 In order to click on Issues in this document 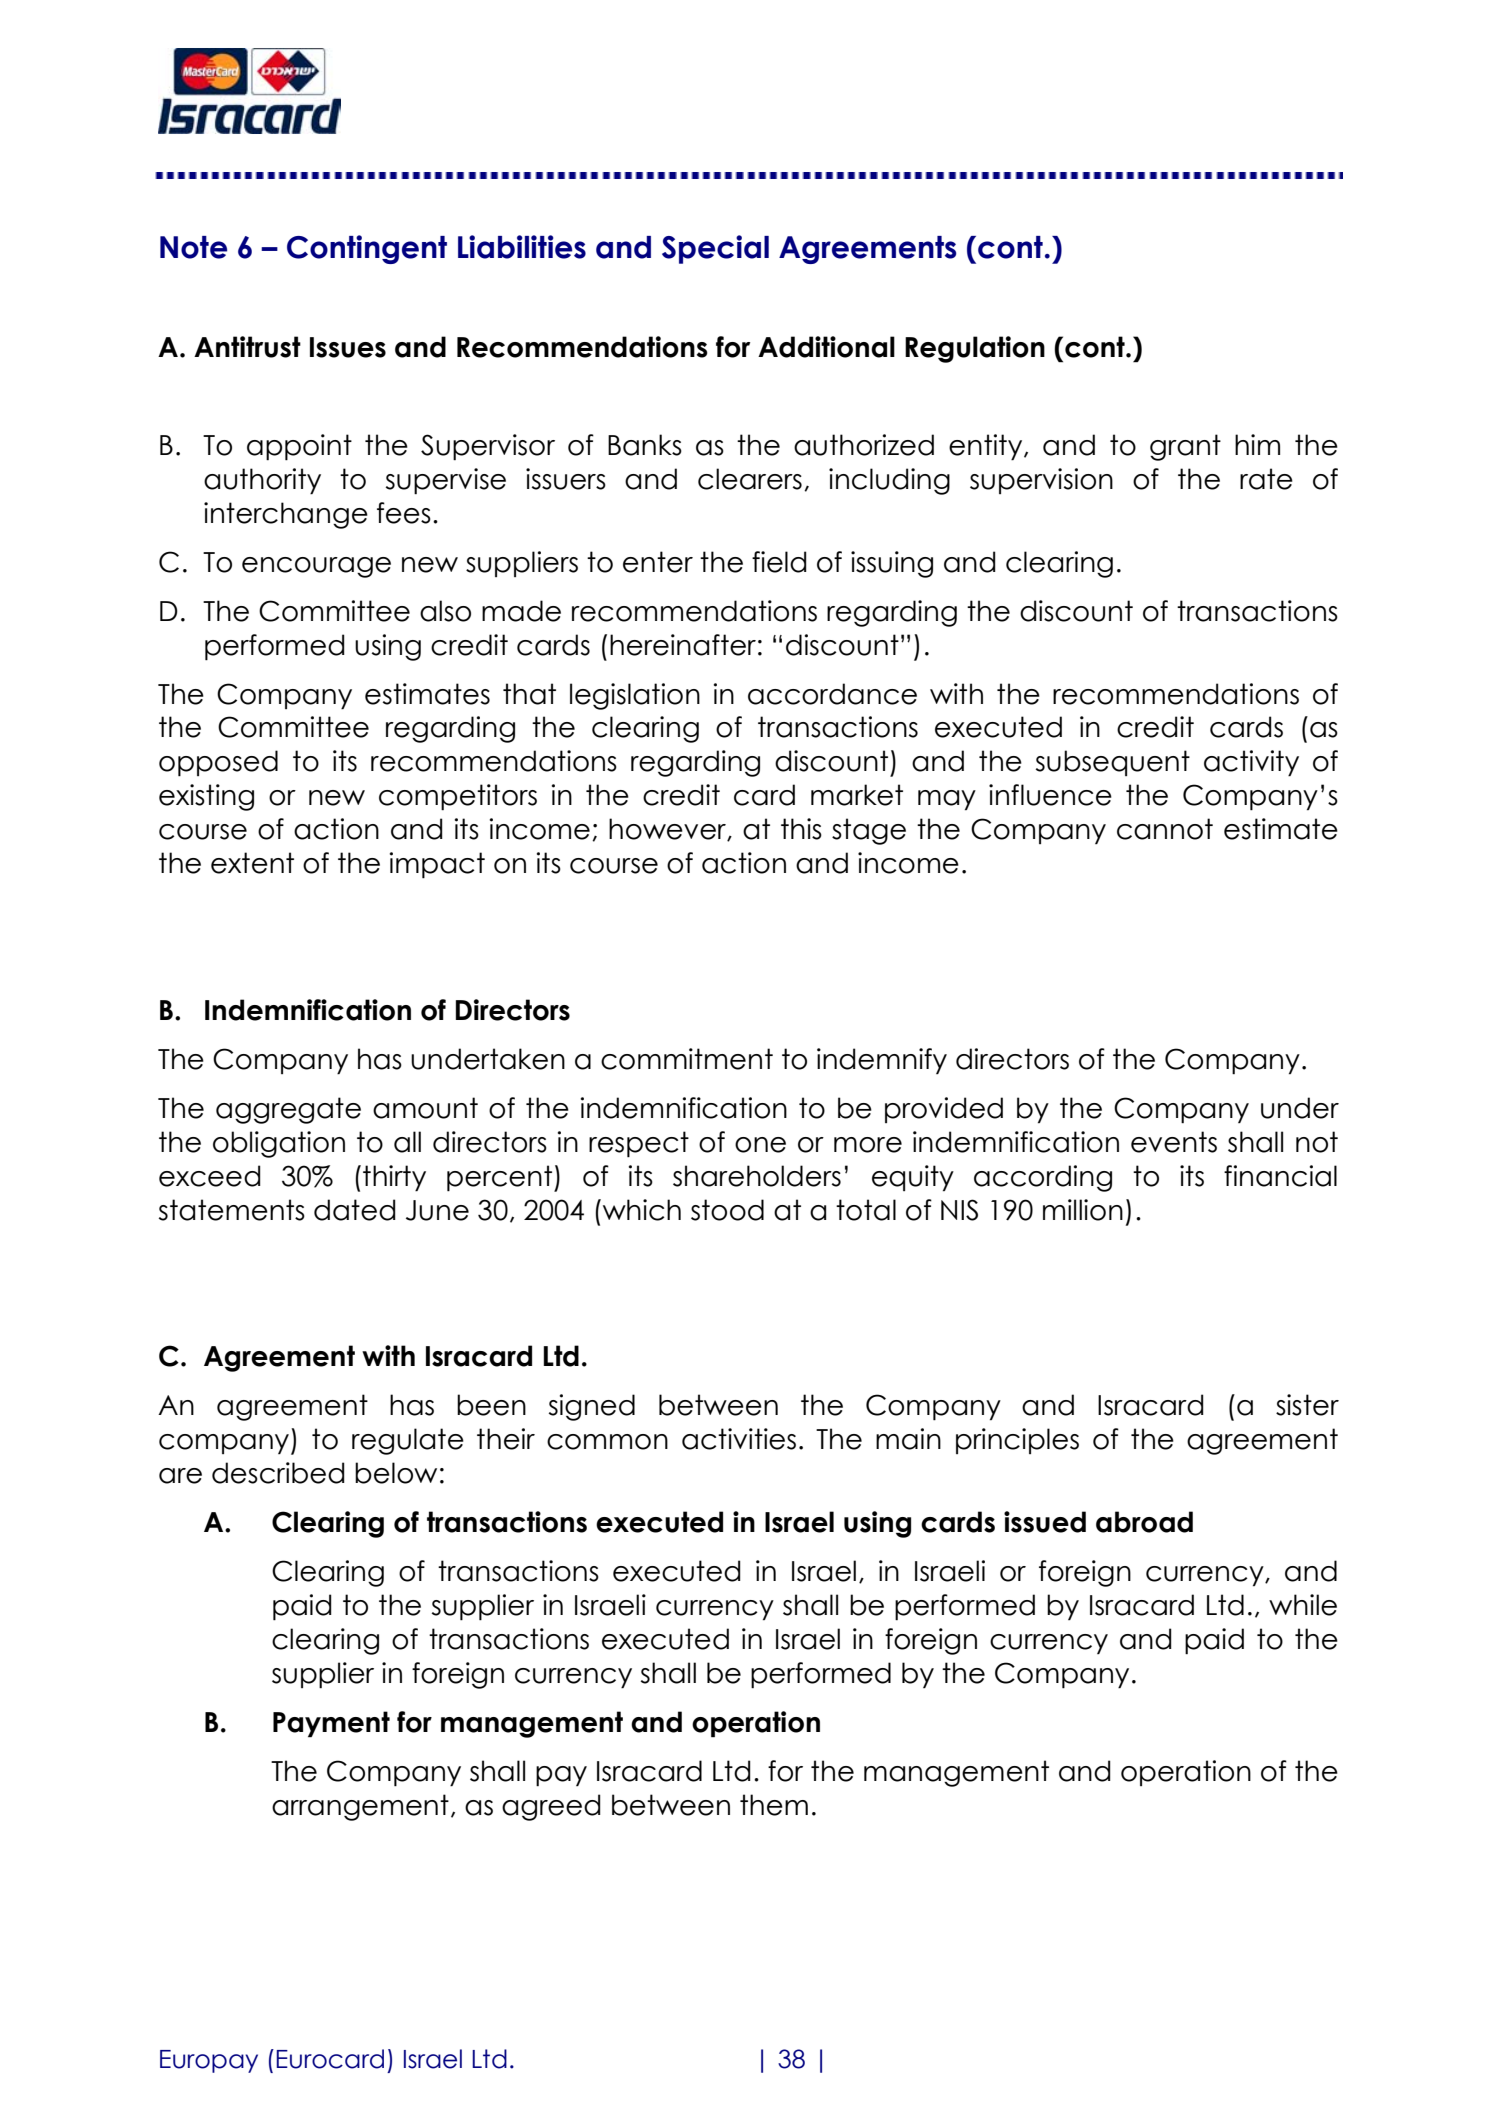, I will do `click(348, 347)`.
